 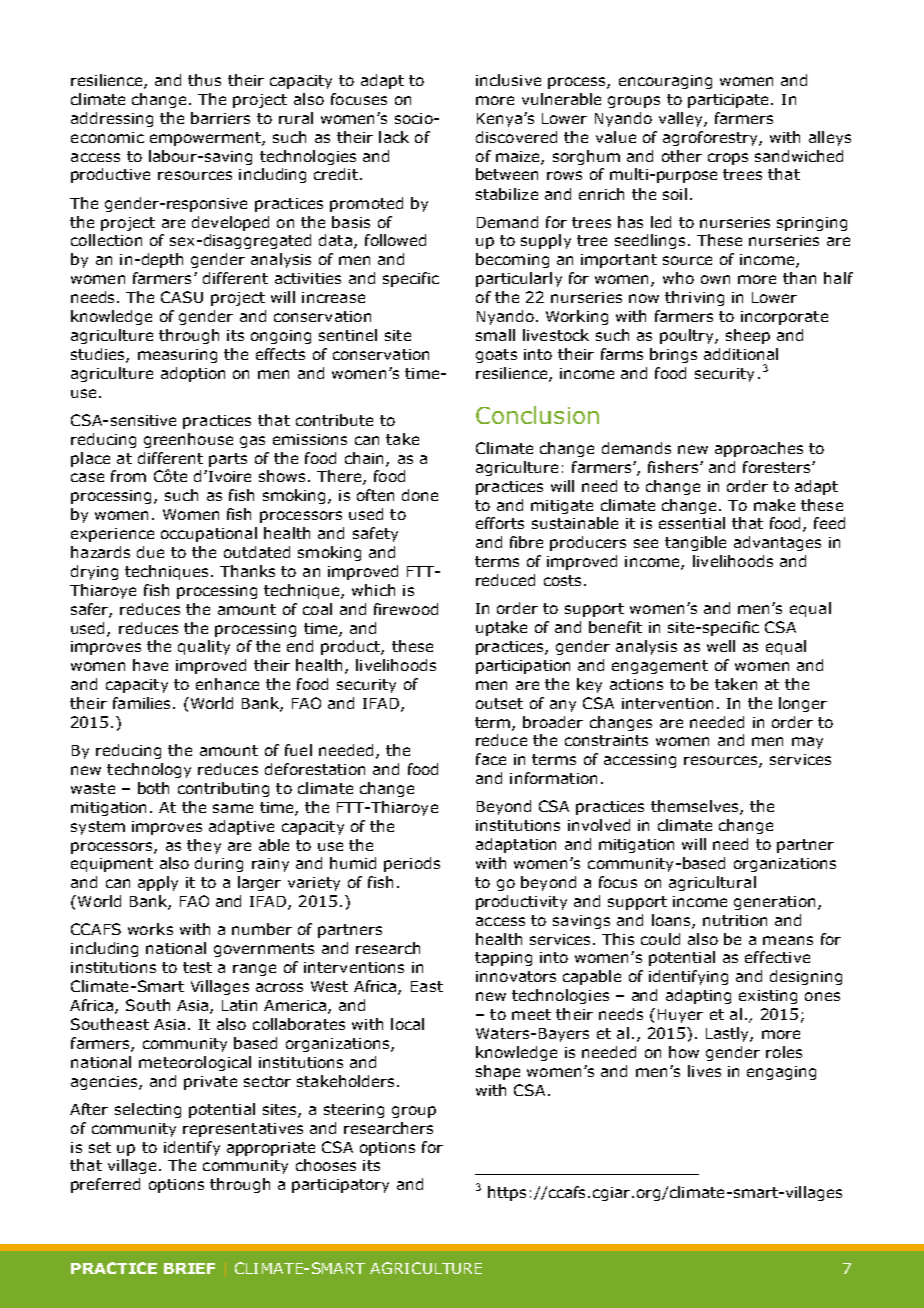 I want to click on outset, so click(x=499, y=703).
